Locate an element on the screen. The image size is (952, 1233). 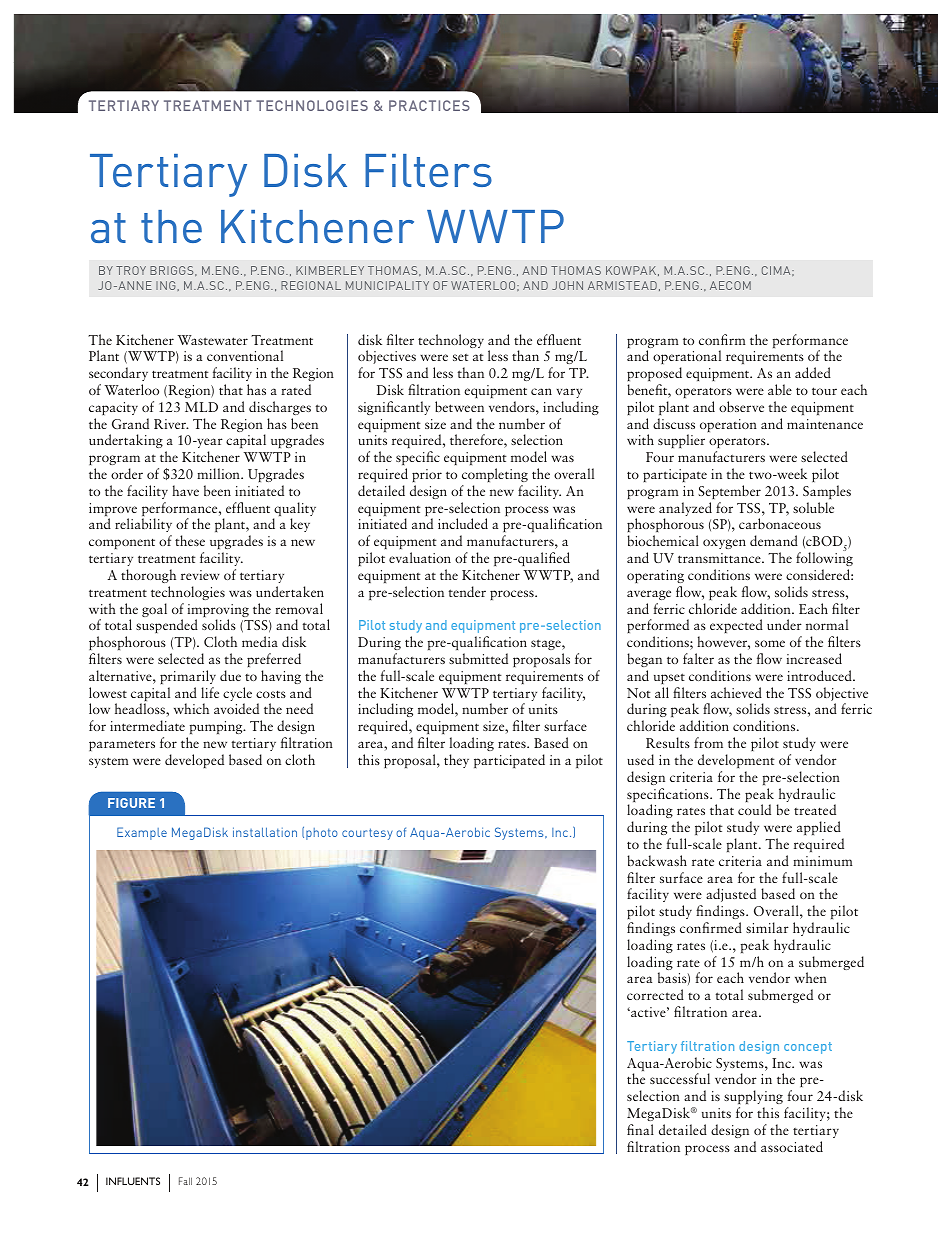
technology is located at coordinates (451, 341).
